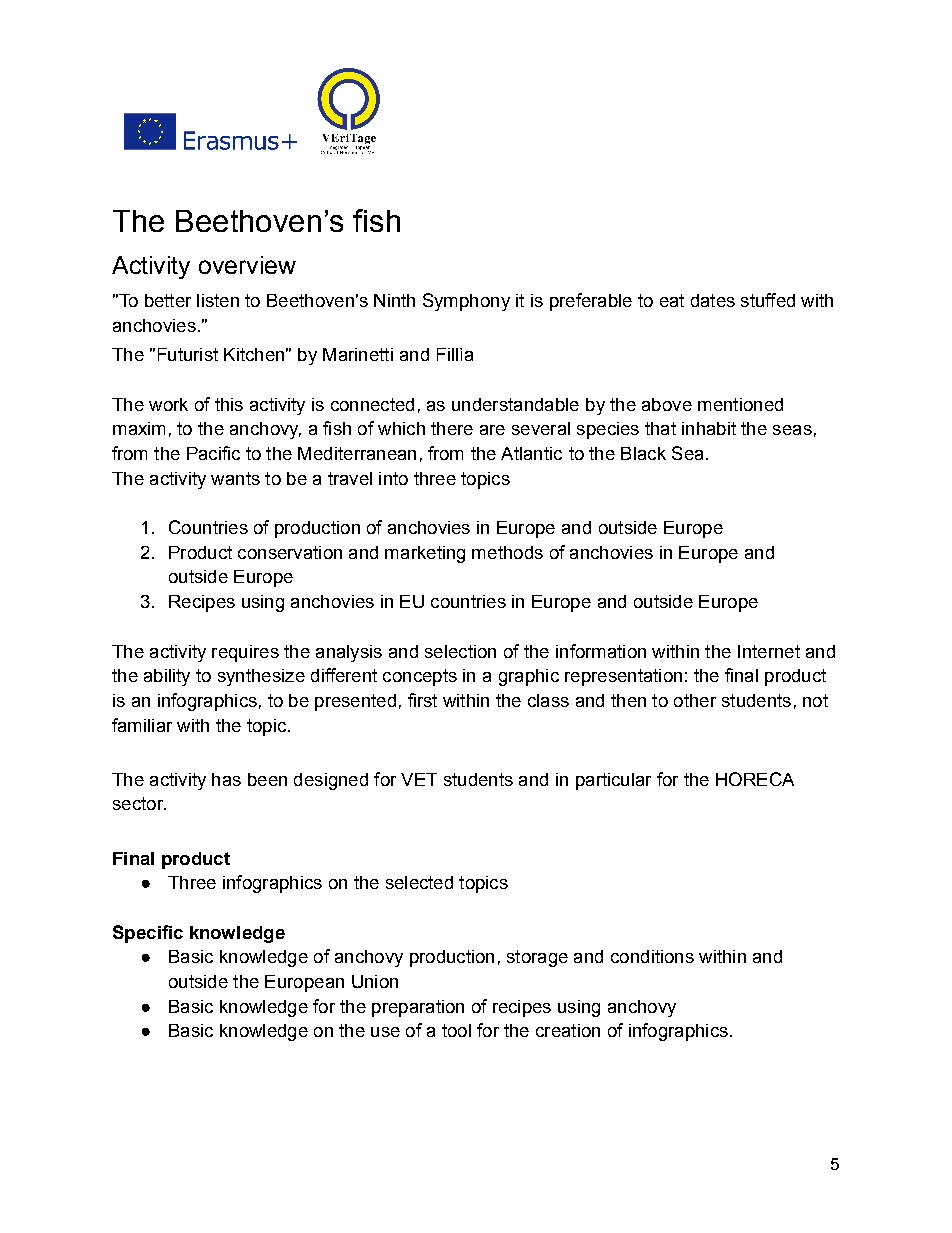 The image size is (952, 1233). Describe the element at coordinates (148, 934) in the document. I see `Specific` at that location.
